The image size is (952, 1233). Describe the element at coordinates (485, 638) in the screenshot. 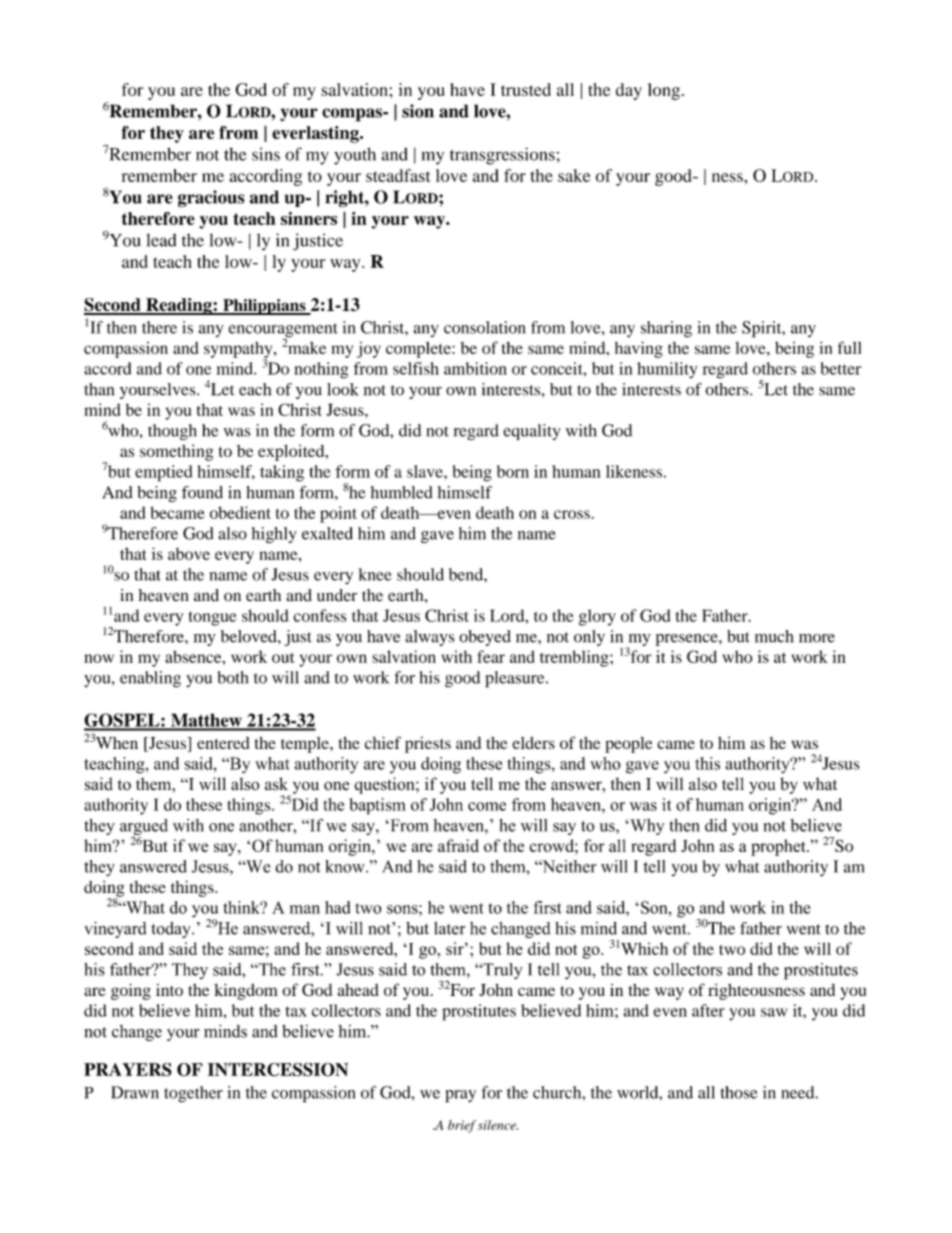

I see `obeyed` at that location.
